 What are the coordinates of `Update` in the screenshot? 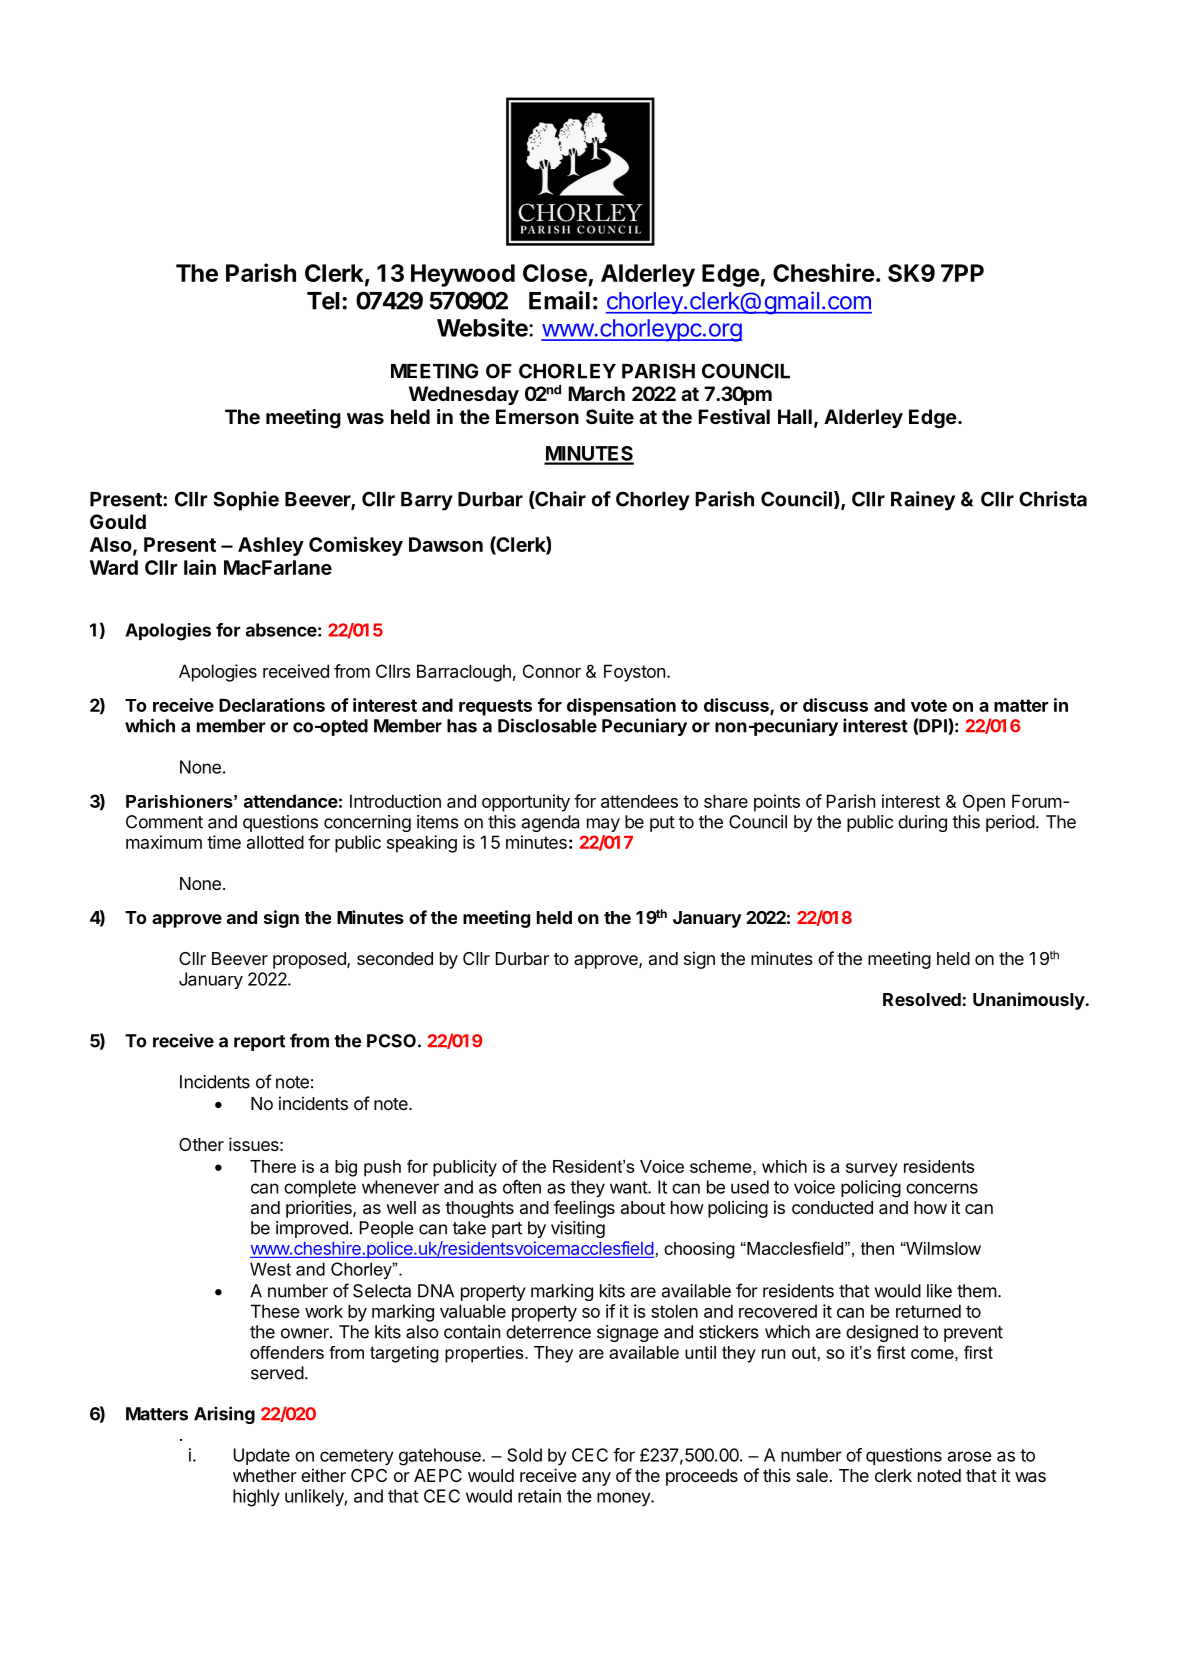 It's located at (262, 1456).
